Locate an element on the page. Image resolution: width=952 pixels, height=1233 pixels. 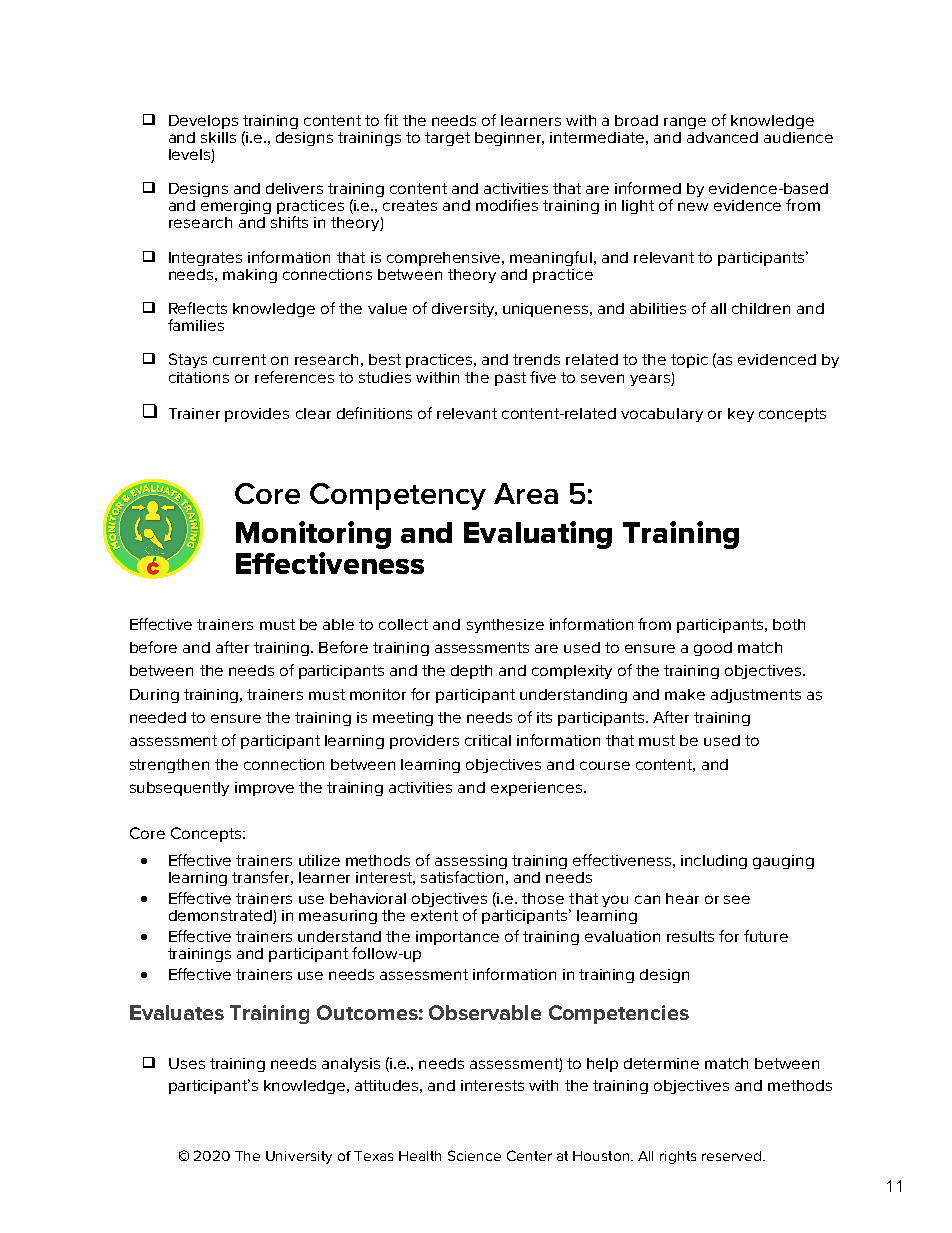
advanced is located at coordinates (722, 137).
